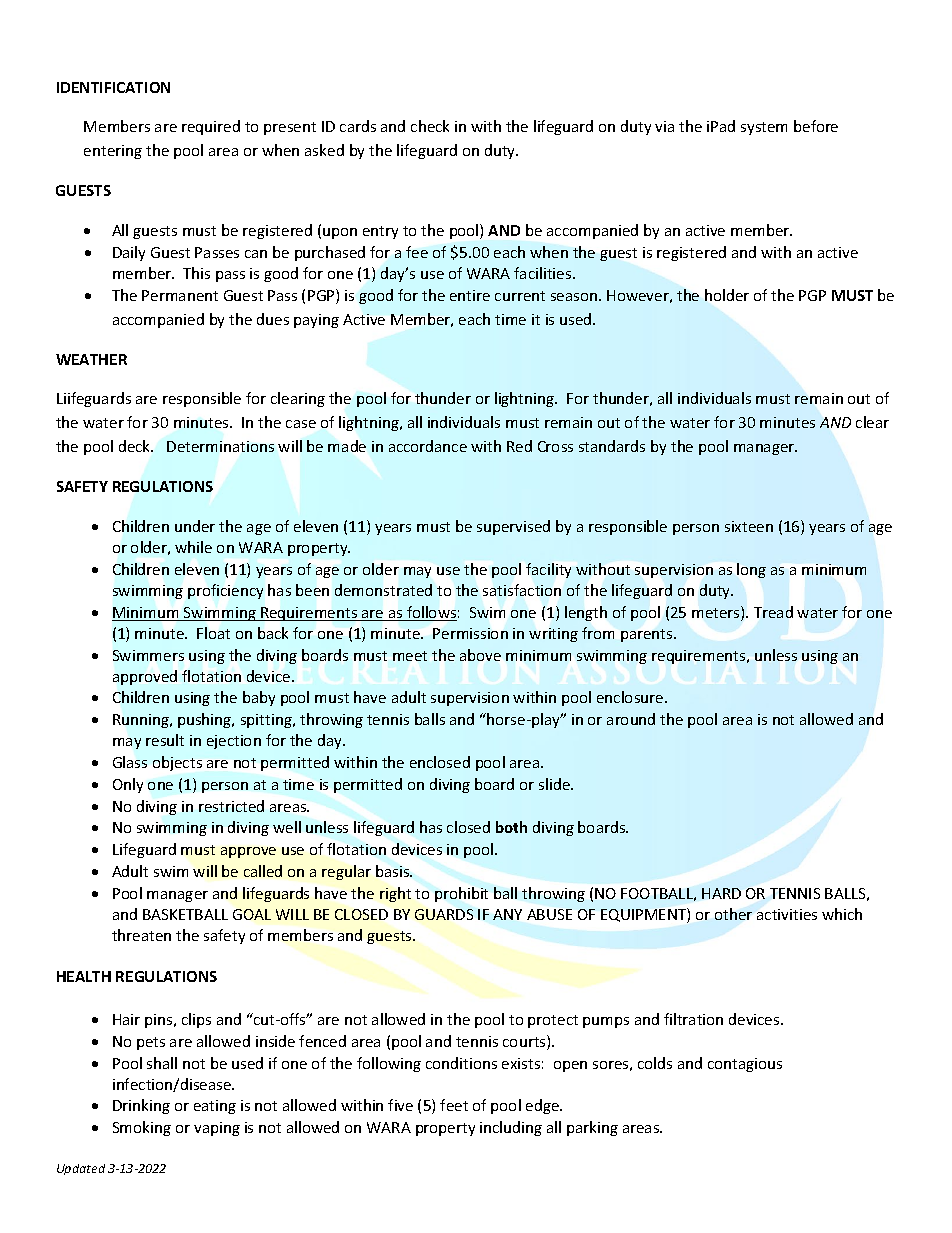 This screenshot has width=952, height=1233. I want to click on feet, so click(454, 1105).
